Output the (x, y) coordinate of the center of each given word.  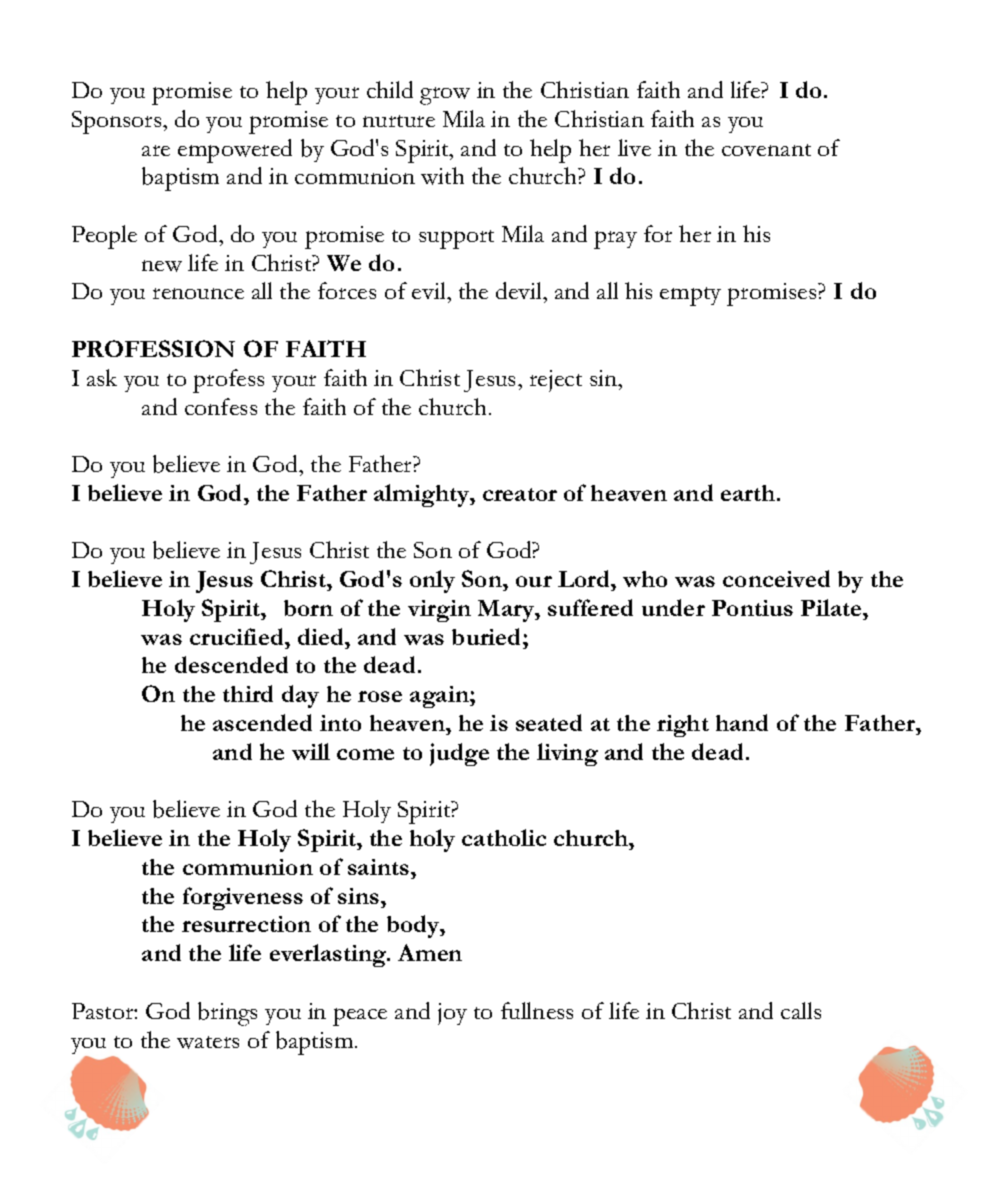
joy (452, 1014)
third (248, 693)
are (156, 150)
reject (556, 381)
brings (227, 1014)
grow (445, 96)
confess (221, 406)
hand (742, 722)
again (440, 697)
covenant (766, 150)
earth (749, 493)
